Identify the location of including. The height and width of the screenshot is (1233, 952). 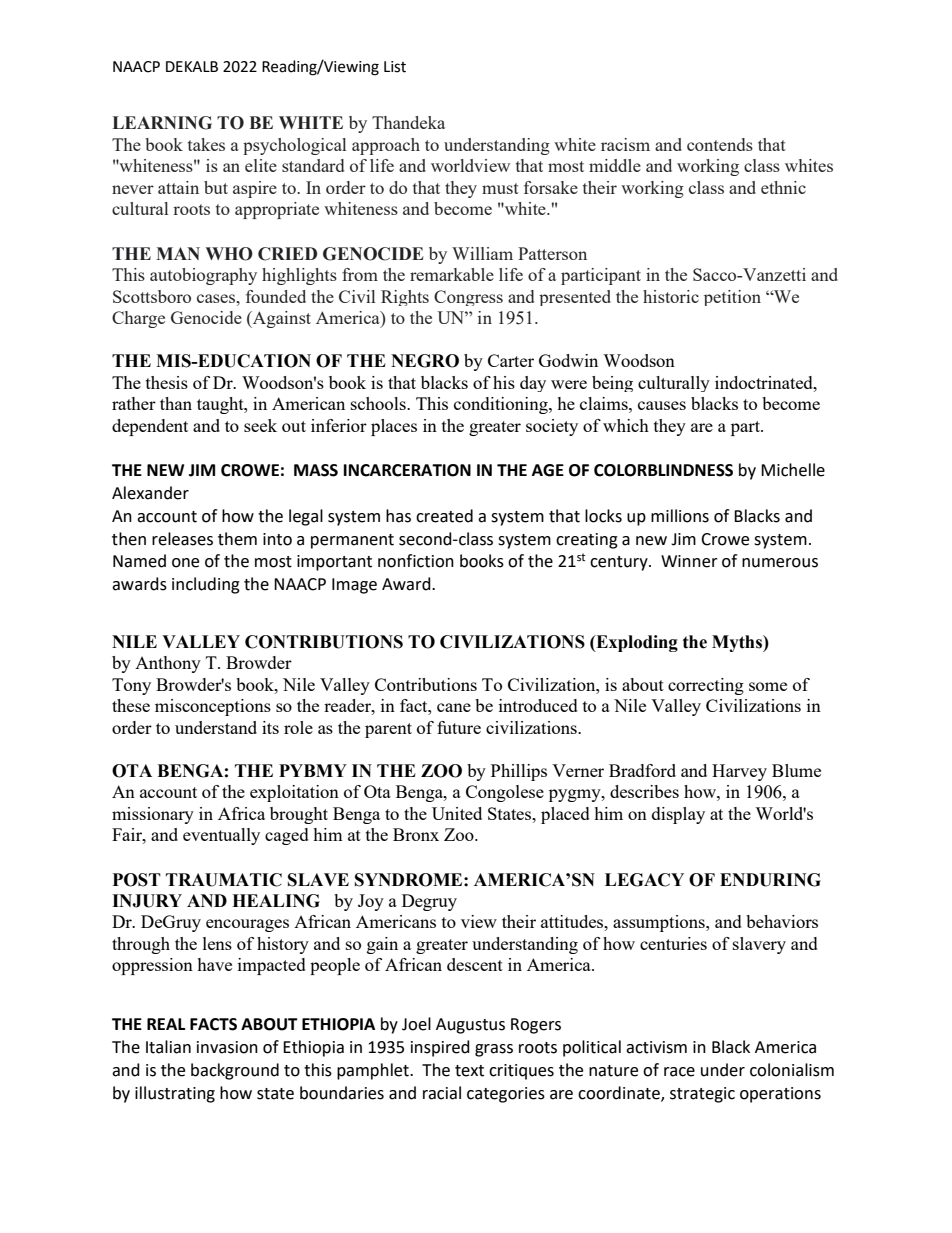
(206, 585).
